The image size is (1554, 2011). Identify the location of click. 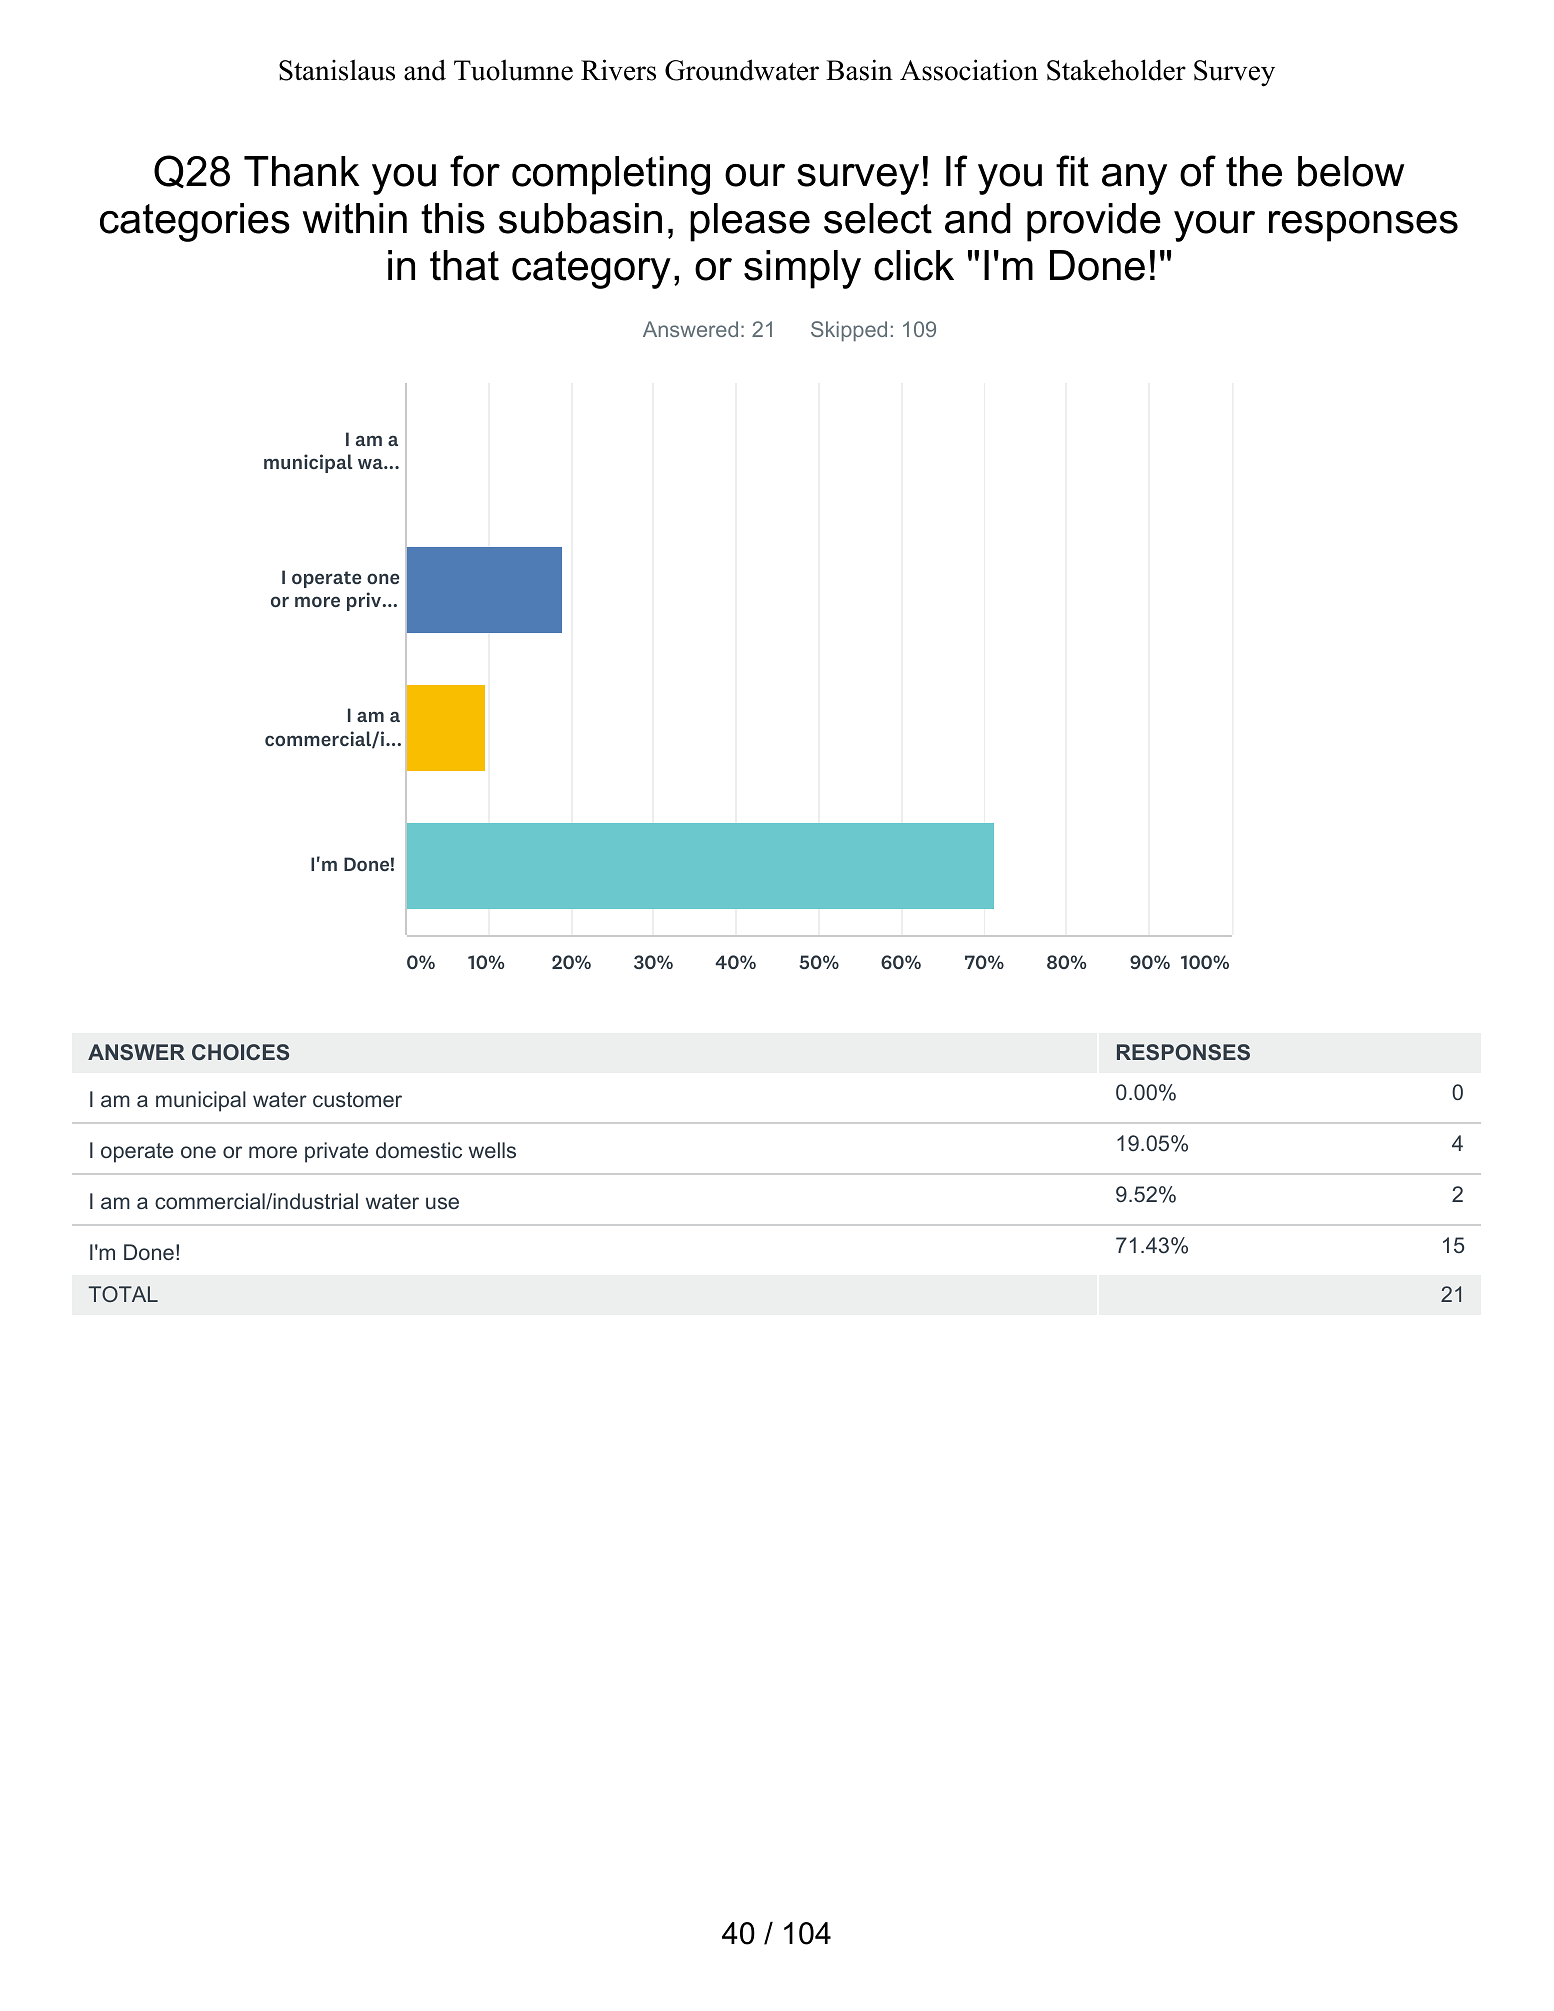
(914, 265).
